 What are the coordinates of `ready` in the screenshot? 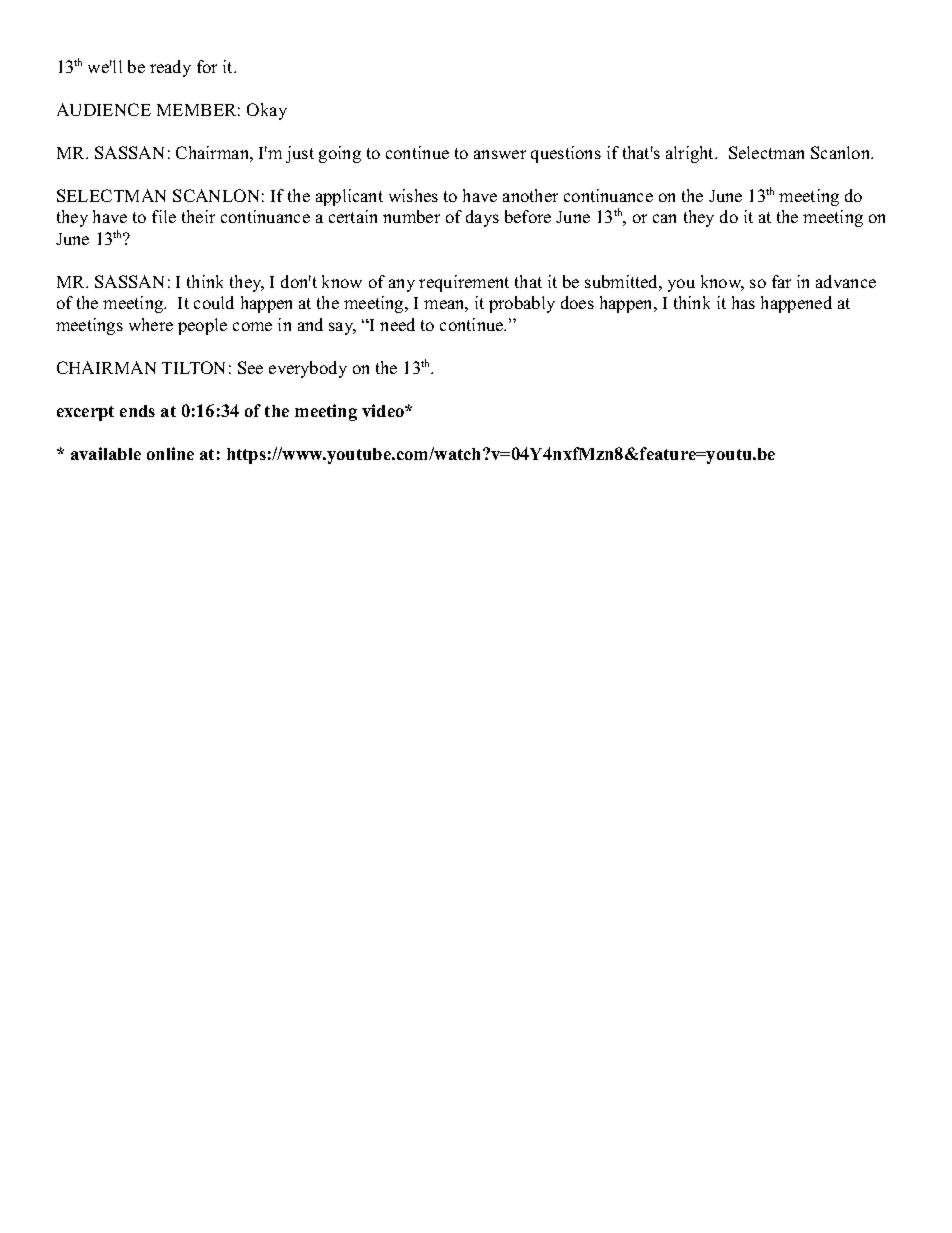 It's located at (170, 68).
